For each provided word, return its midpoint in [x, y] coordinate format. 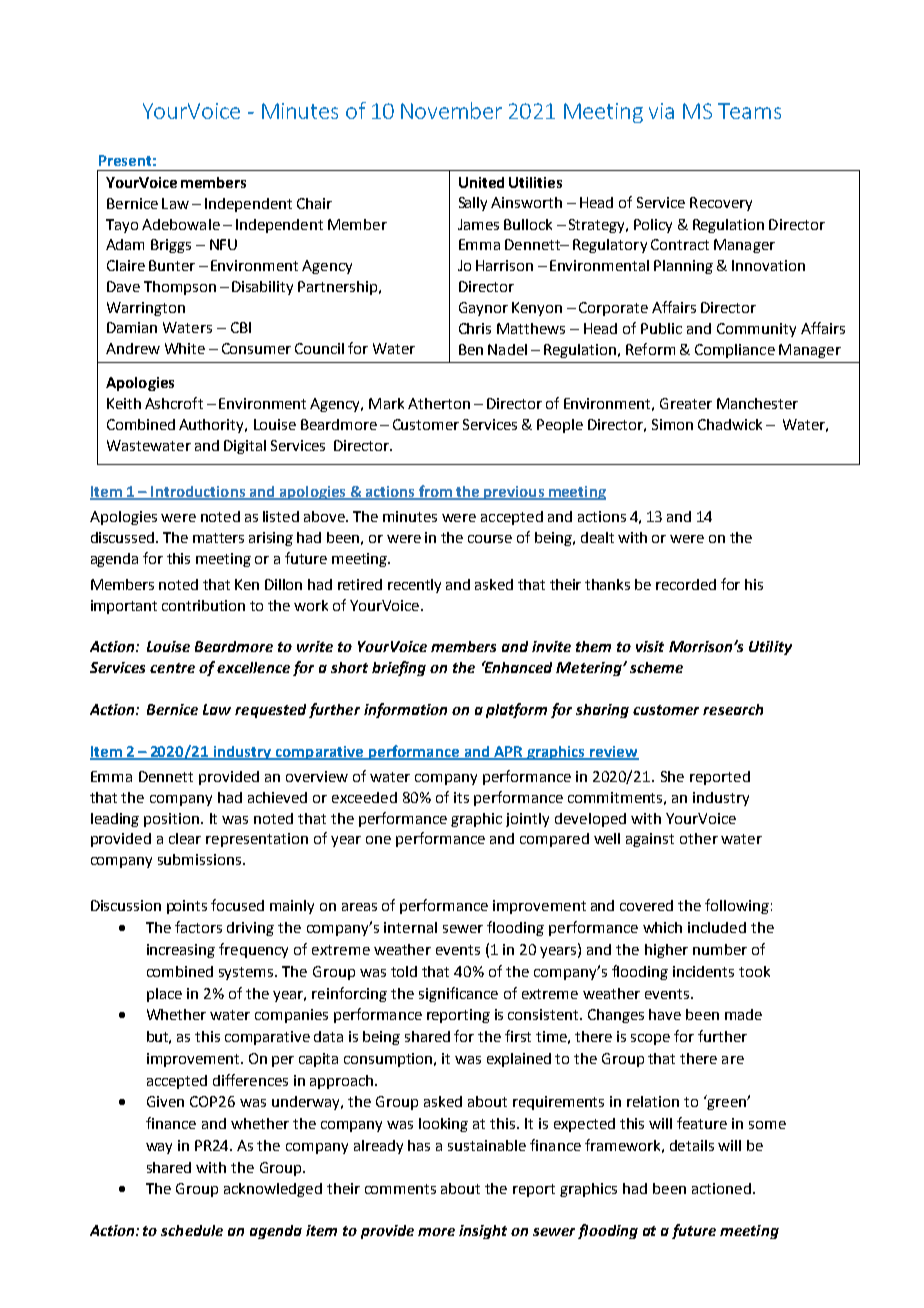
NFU [223, 244]
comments [400, 1189]
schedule [192, 1230]
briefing [399, 668]
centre [172, 668]
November [451, 110]
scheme [656, 667]
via [661, 111]
